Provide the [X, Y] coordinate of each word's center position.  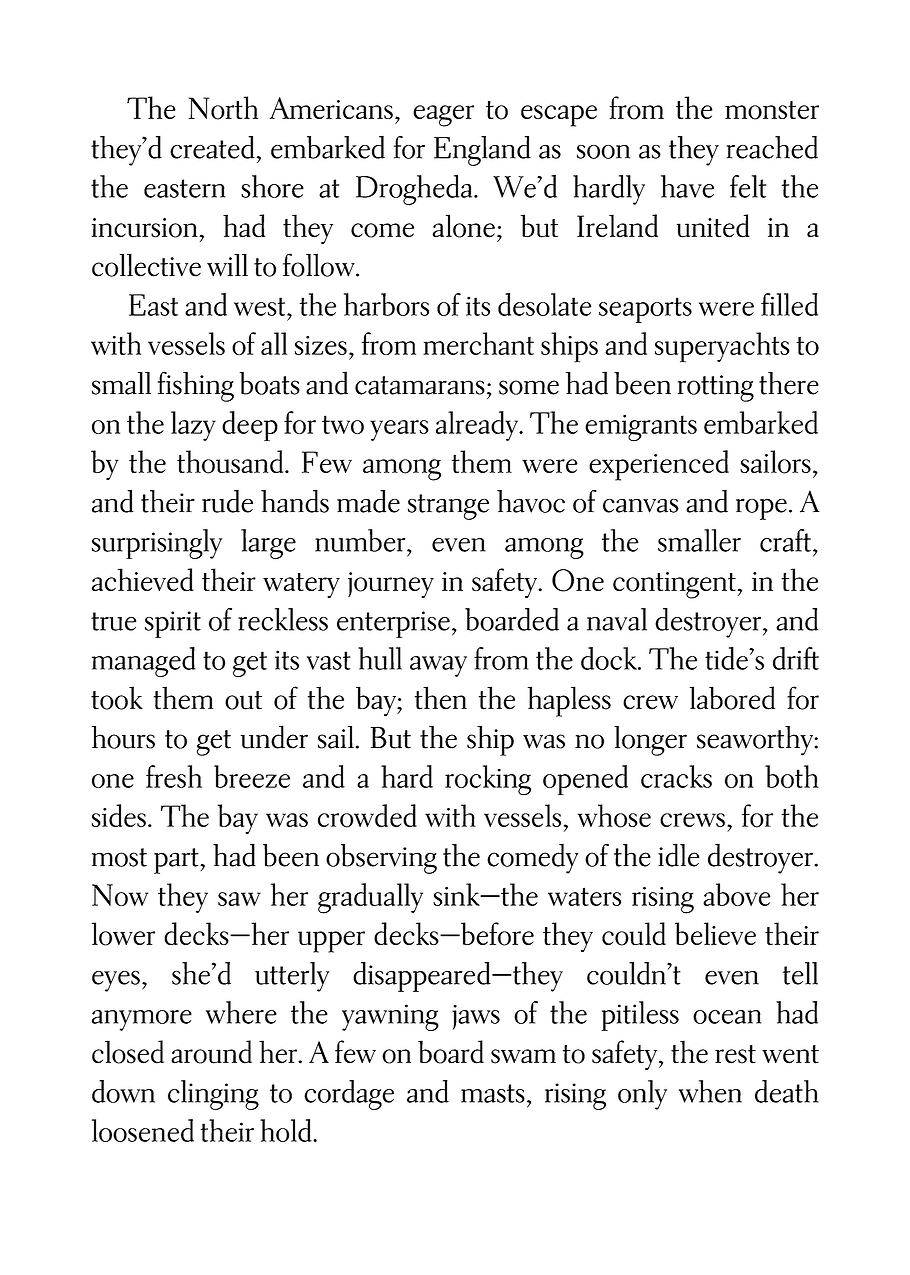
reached [772, 147]
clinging [213, 1095]
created [212, 147]
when [710, 1091]
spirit [173, 624]
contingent [674, 585]
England [482, 151]
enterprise [393, 624]
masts [493, 1093]
